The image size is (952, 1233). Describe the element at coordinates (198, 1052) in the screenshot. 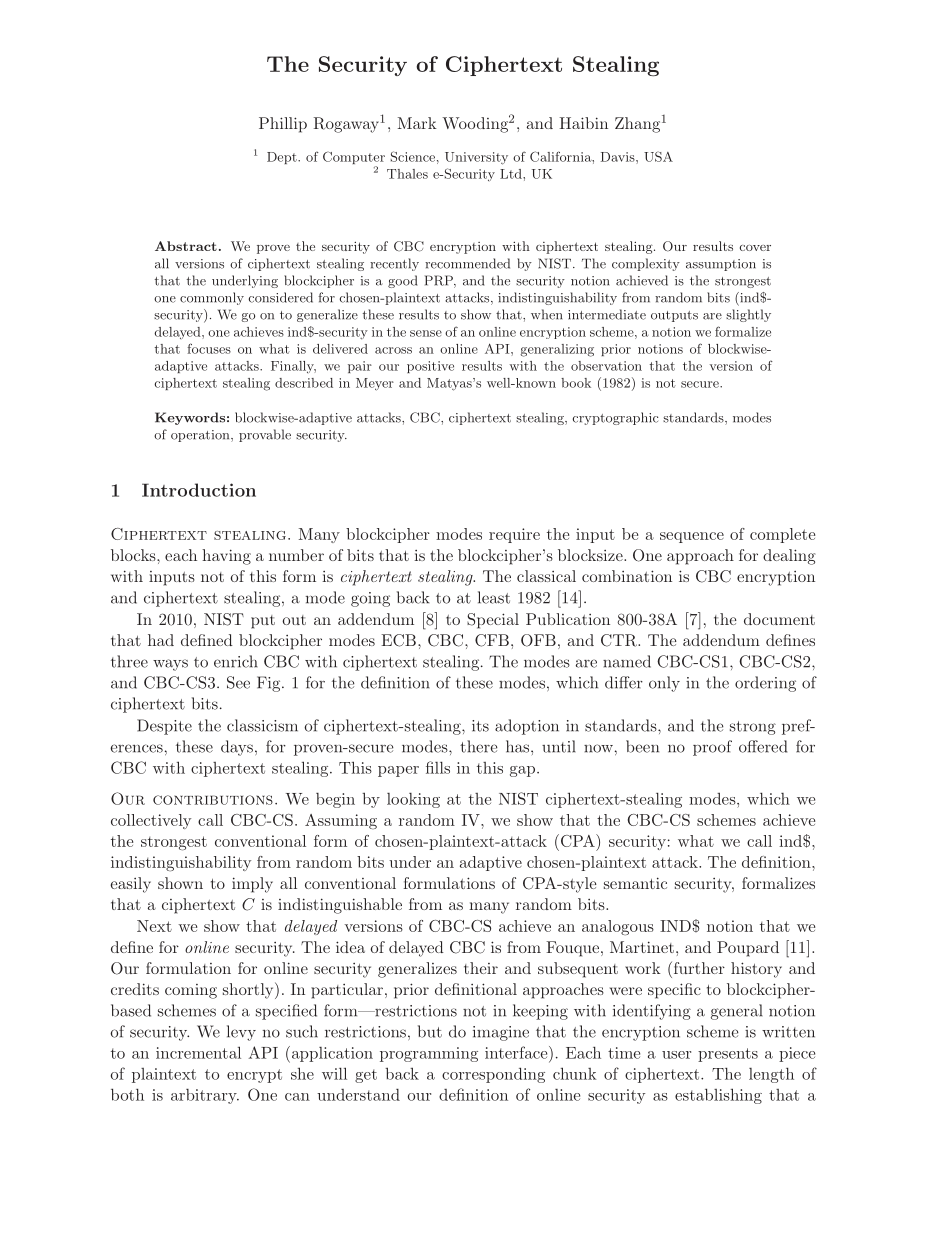

I see `incremental` at that location.
